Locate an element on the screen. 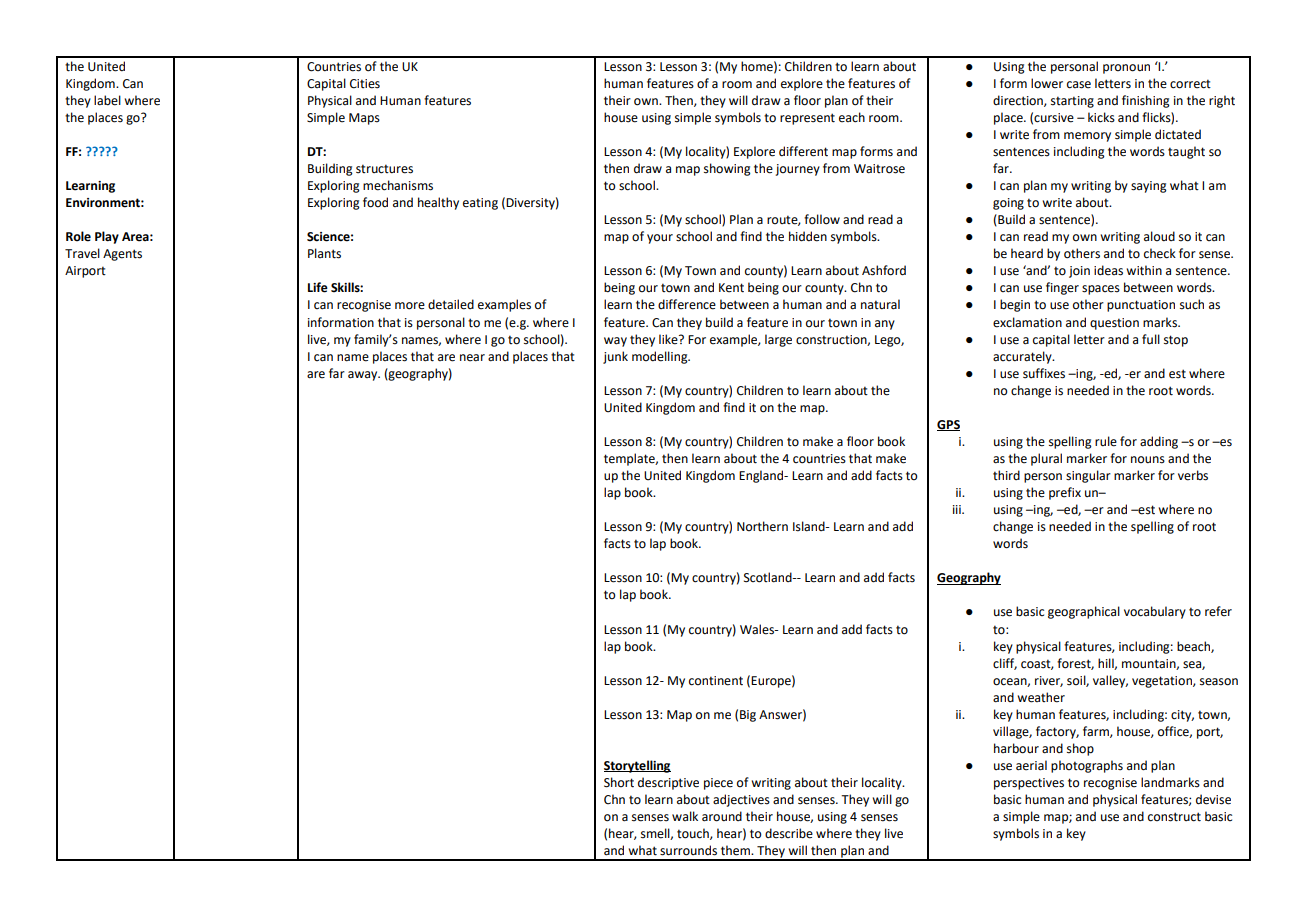 The width and height of the screenshot is (1308, 924). away is located at coordinates (364, 376).
